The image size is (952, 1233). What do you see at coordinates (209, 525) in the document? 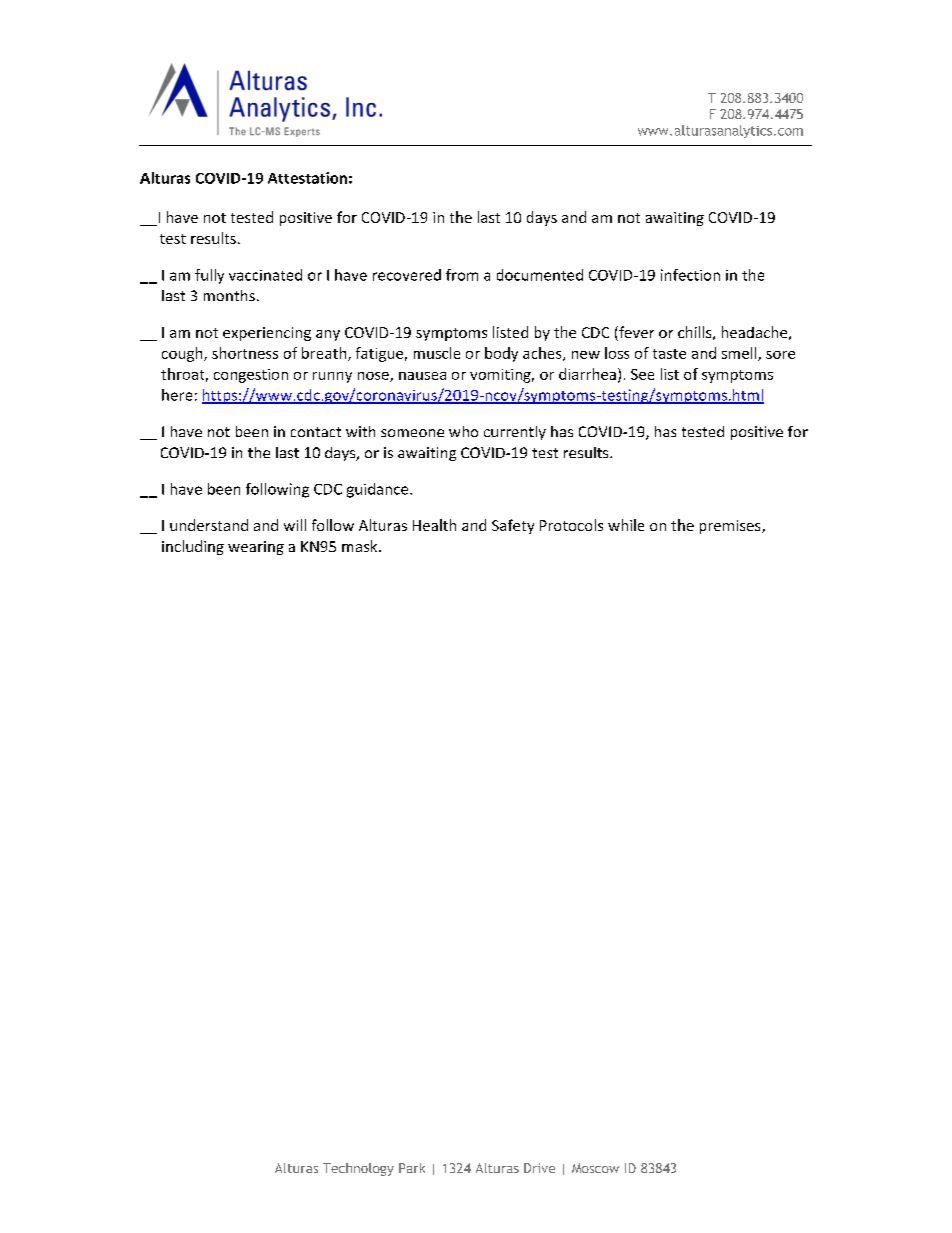
I see `understand` at bounding box center [209, 525].
